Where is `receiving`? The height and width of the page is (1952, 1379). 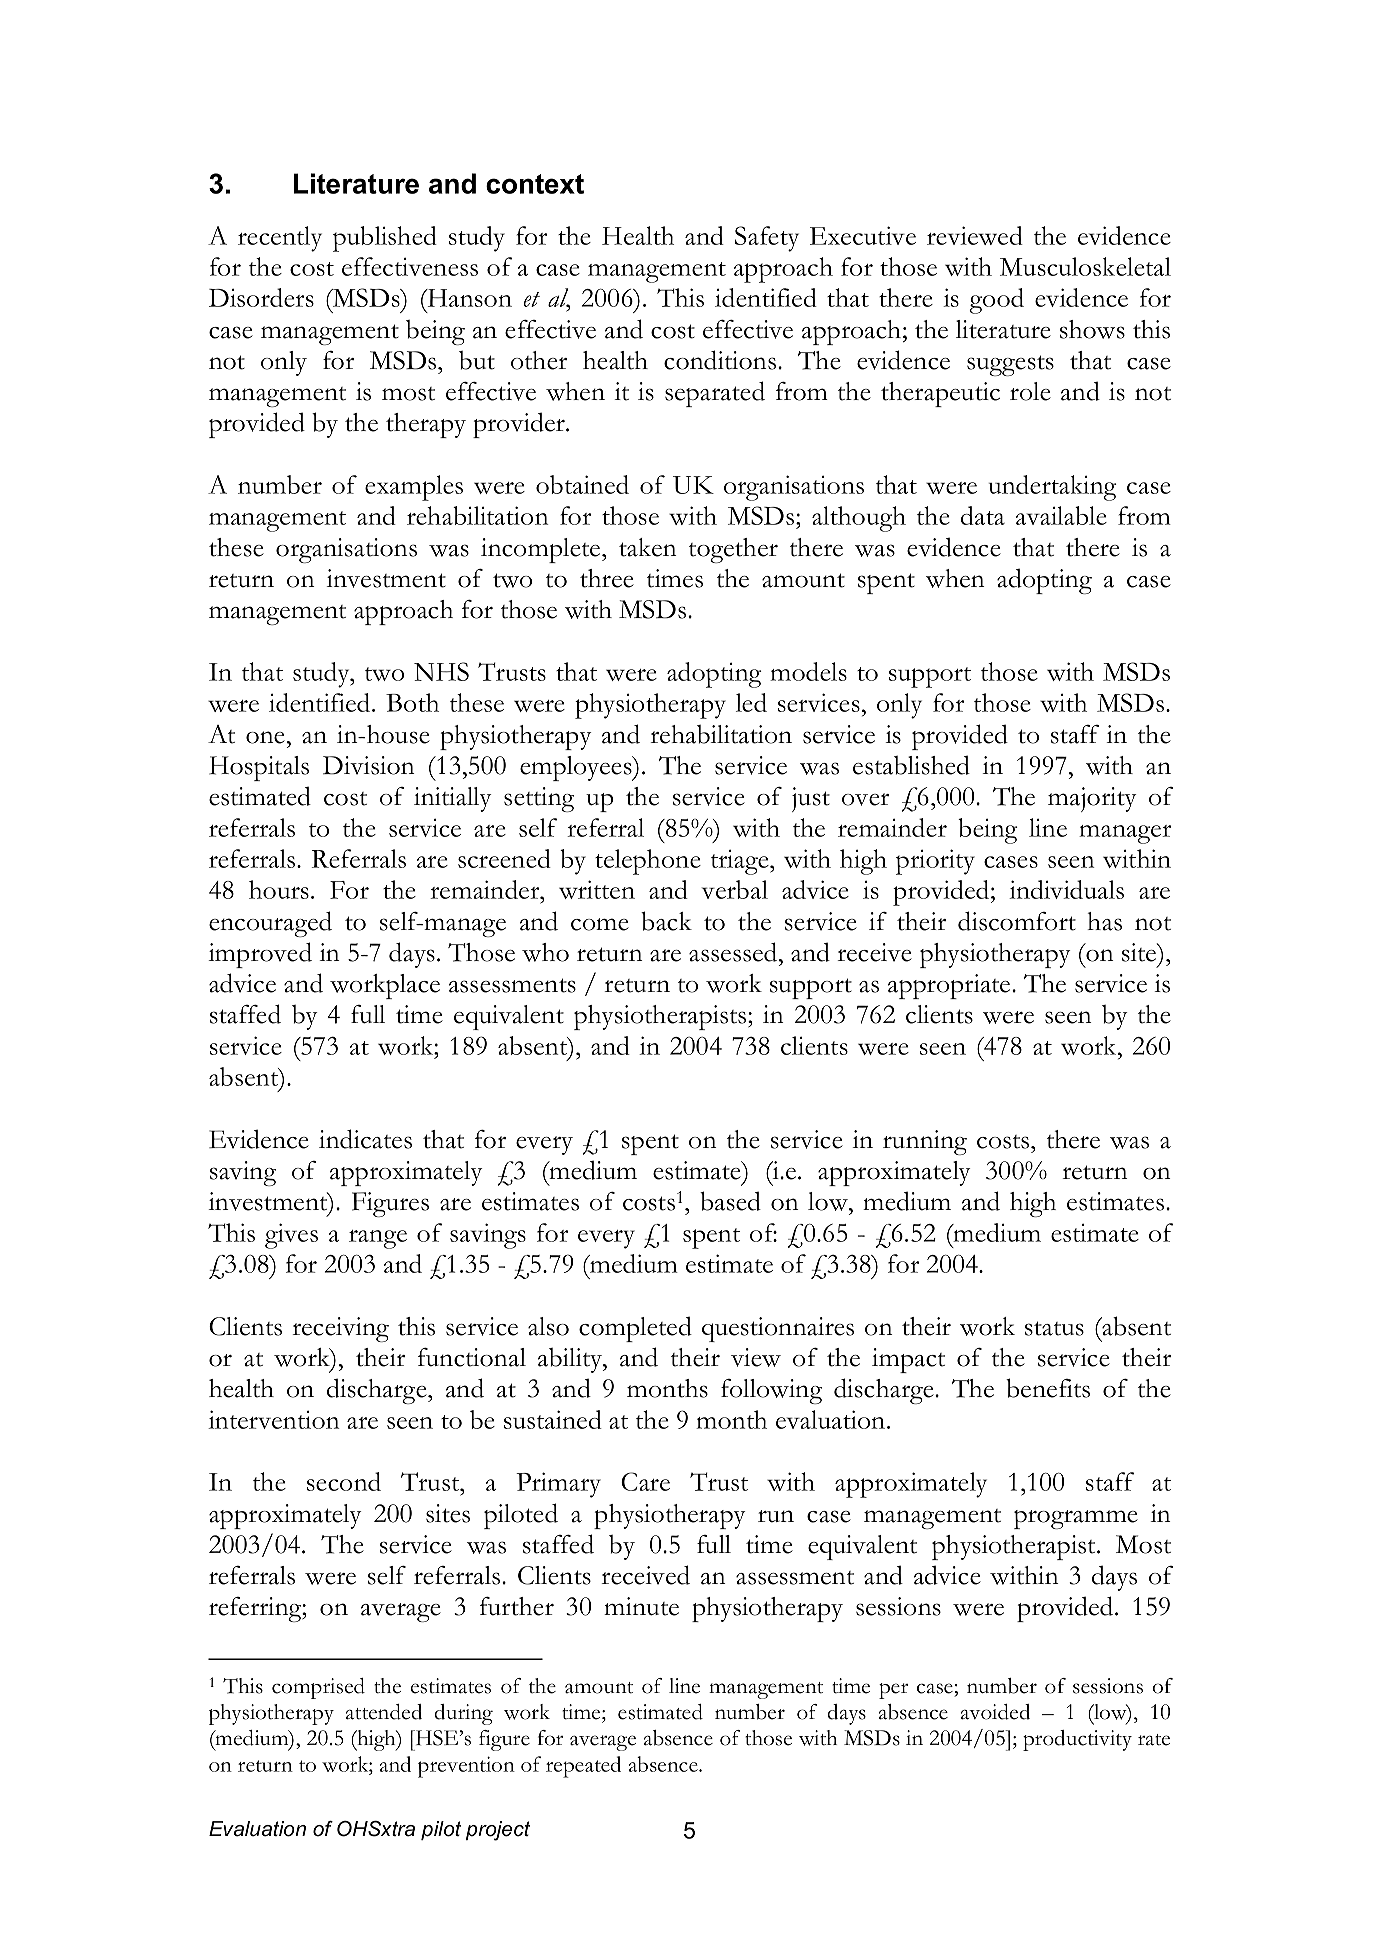 receiving is located at coordinates (340, 1329).
